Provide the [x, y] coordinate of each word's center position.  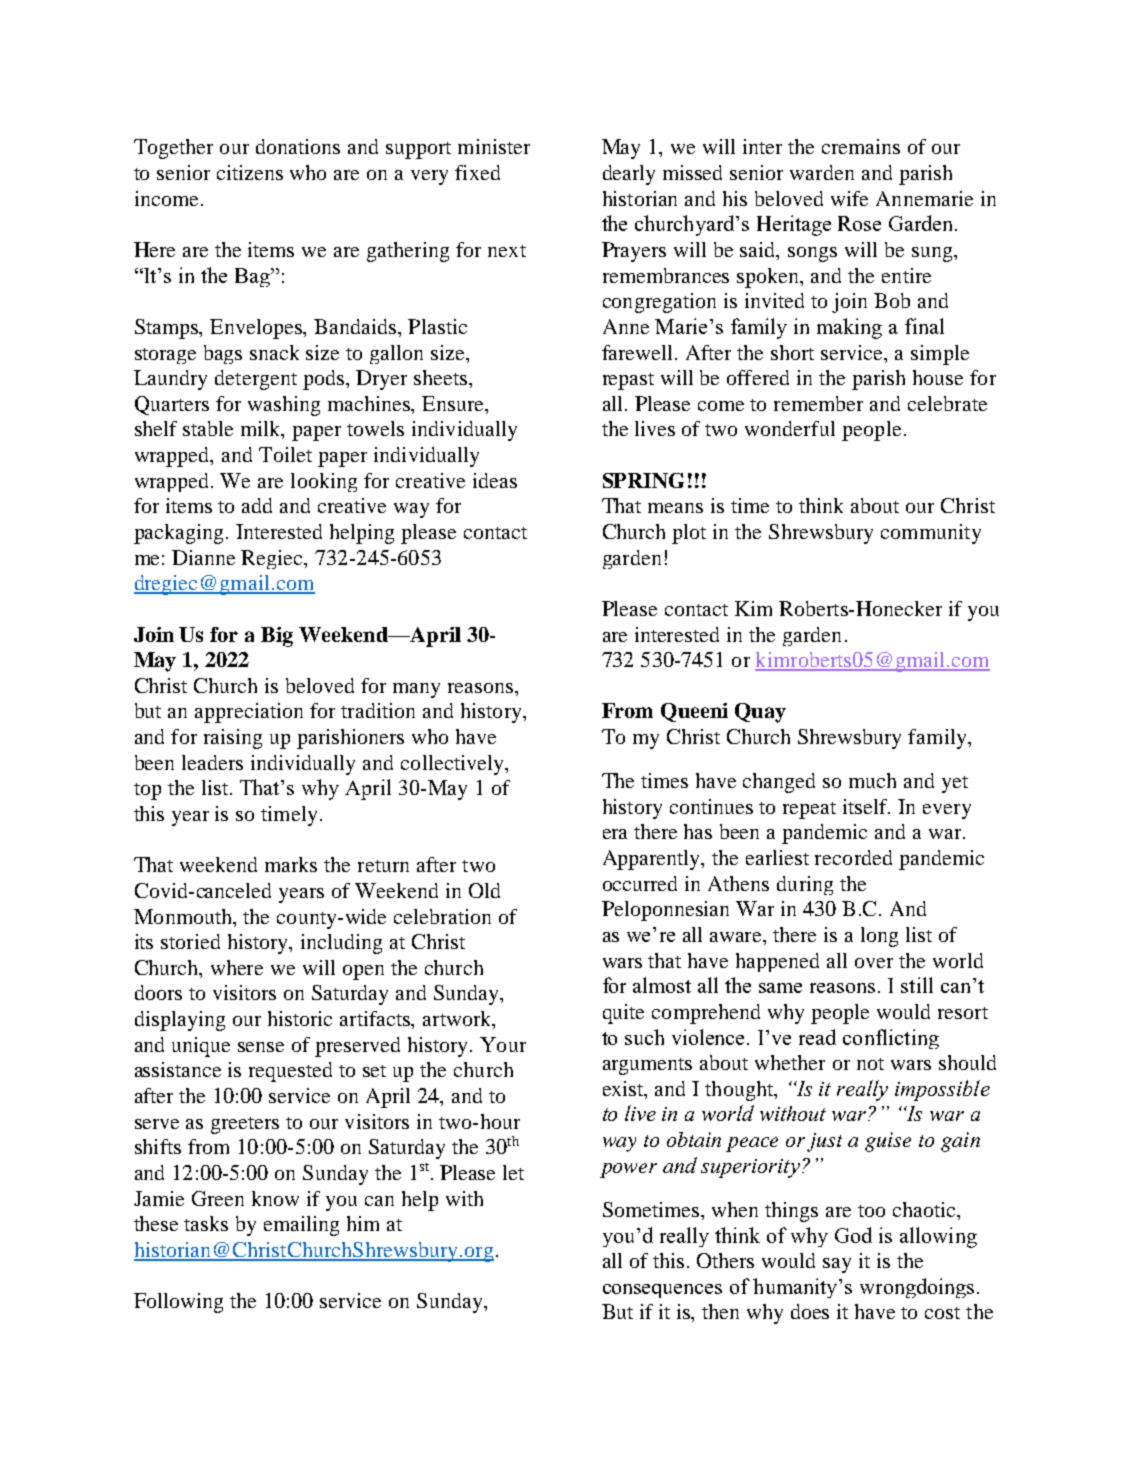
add [257, 505]
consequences [662, 1291]
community [931, 534]
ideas [495, 480]
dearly [629, 175]
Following [178, 1303]
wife [849, 198]
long [879, 937]
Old [484, 890]
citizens [250, 172]
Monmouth [184, 916]
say [837, 1265]
